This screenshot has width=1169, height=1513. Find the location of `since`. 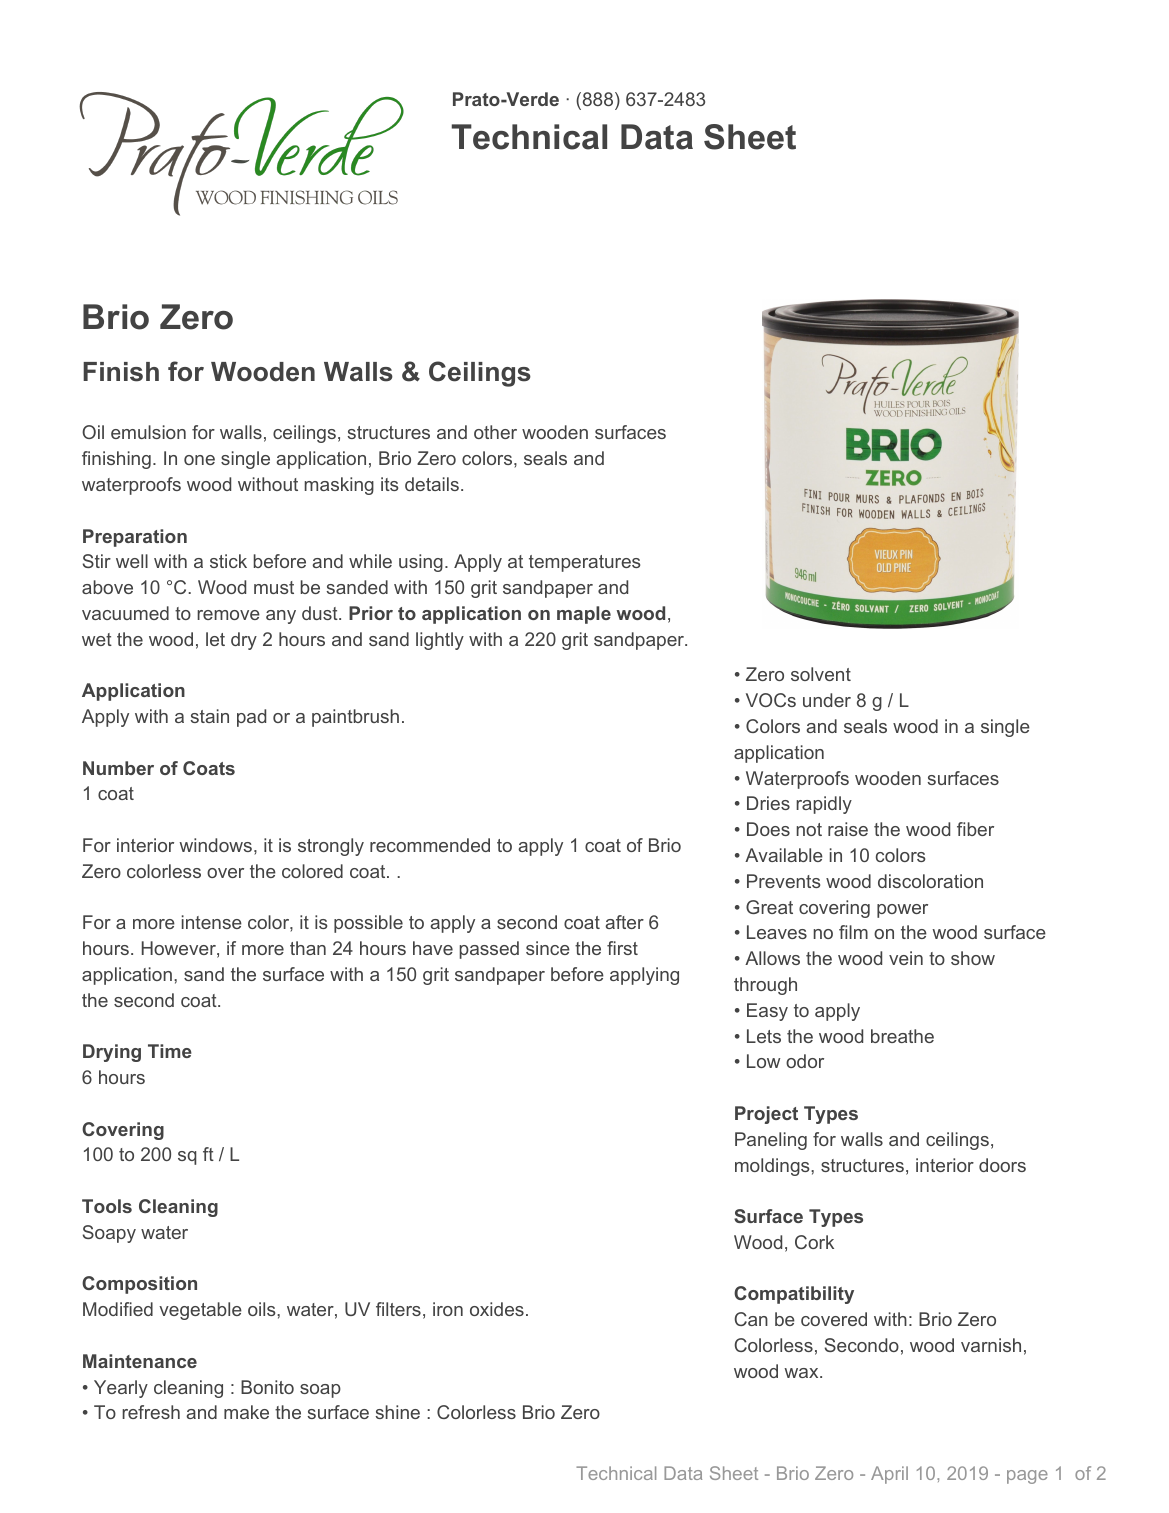

since is located at coordinates (548, 948).
